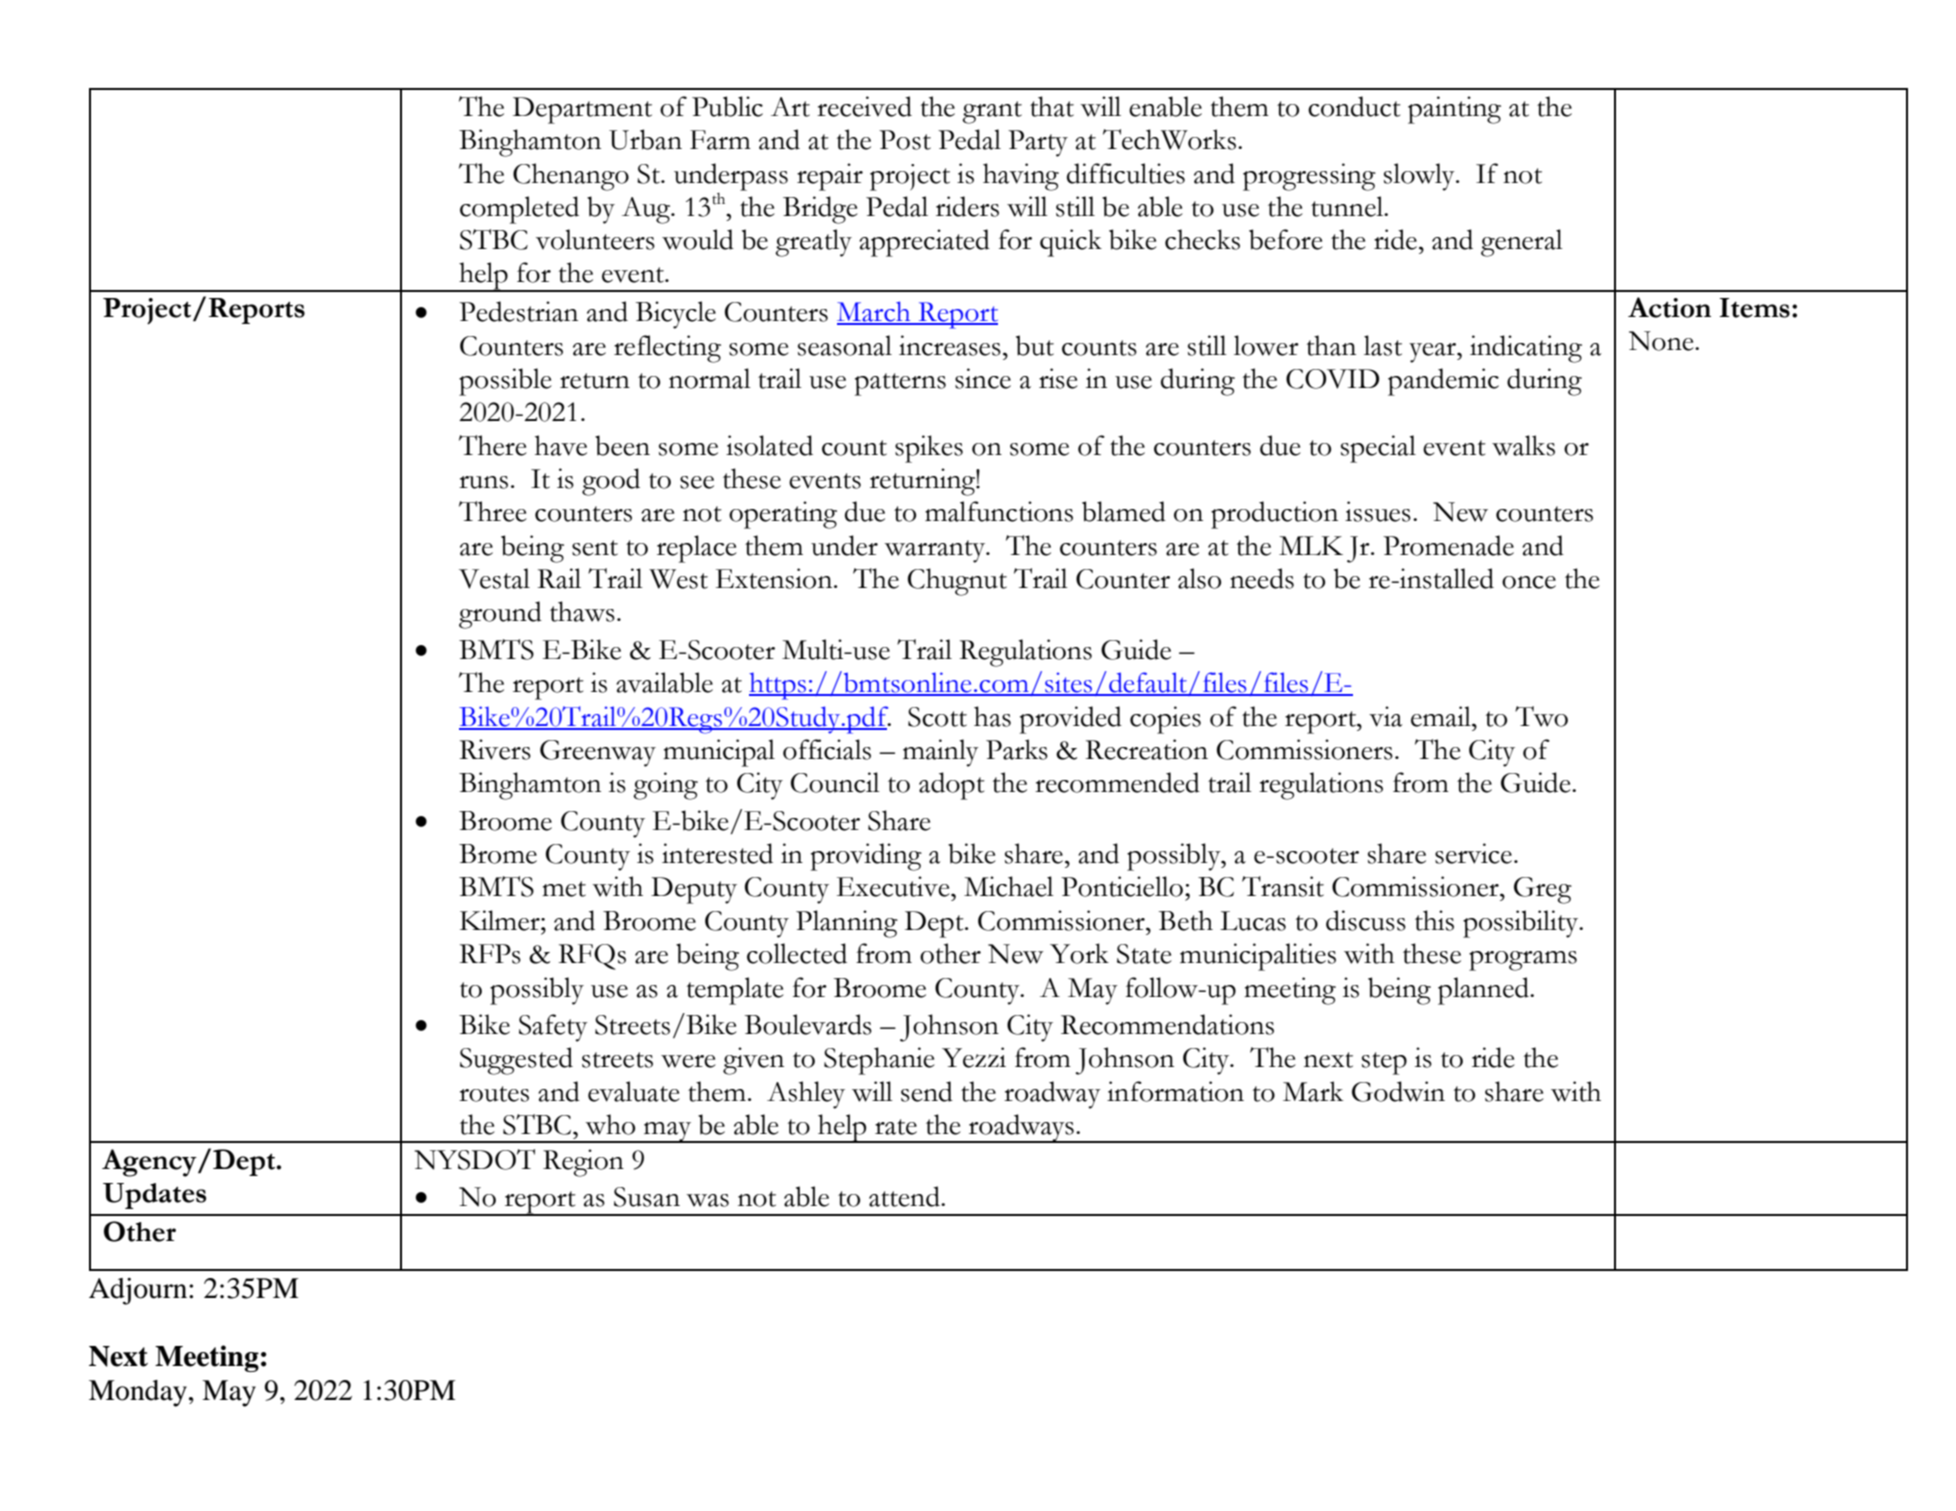  I want to click on Post, so click(905, 140).
